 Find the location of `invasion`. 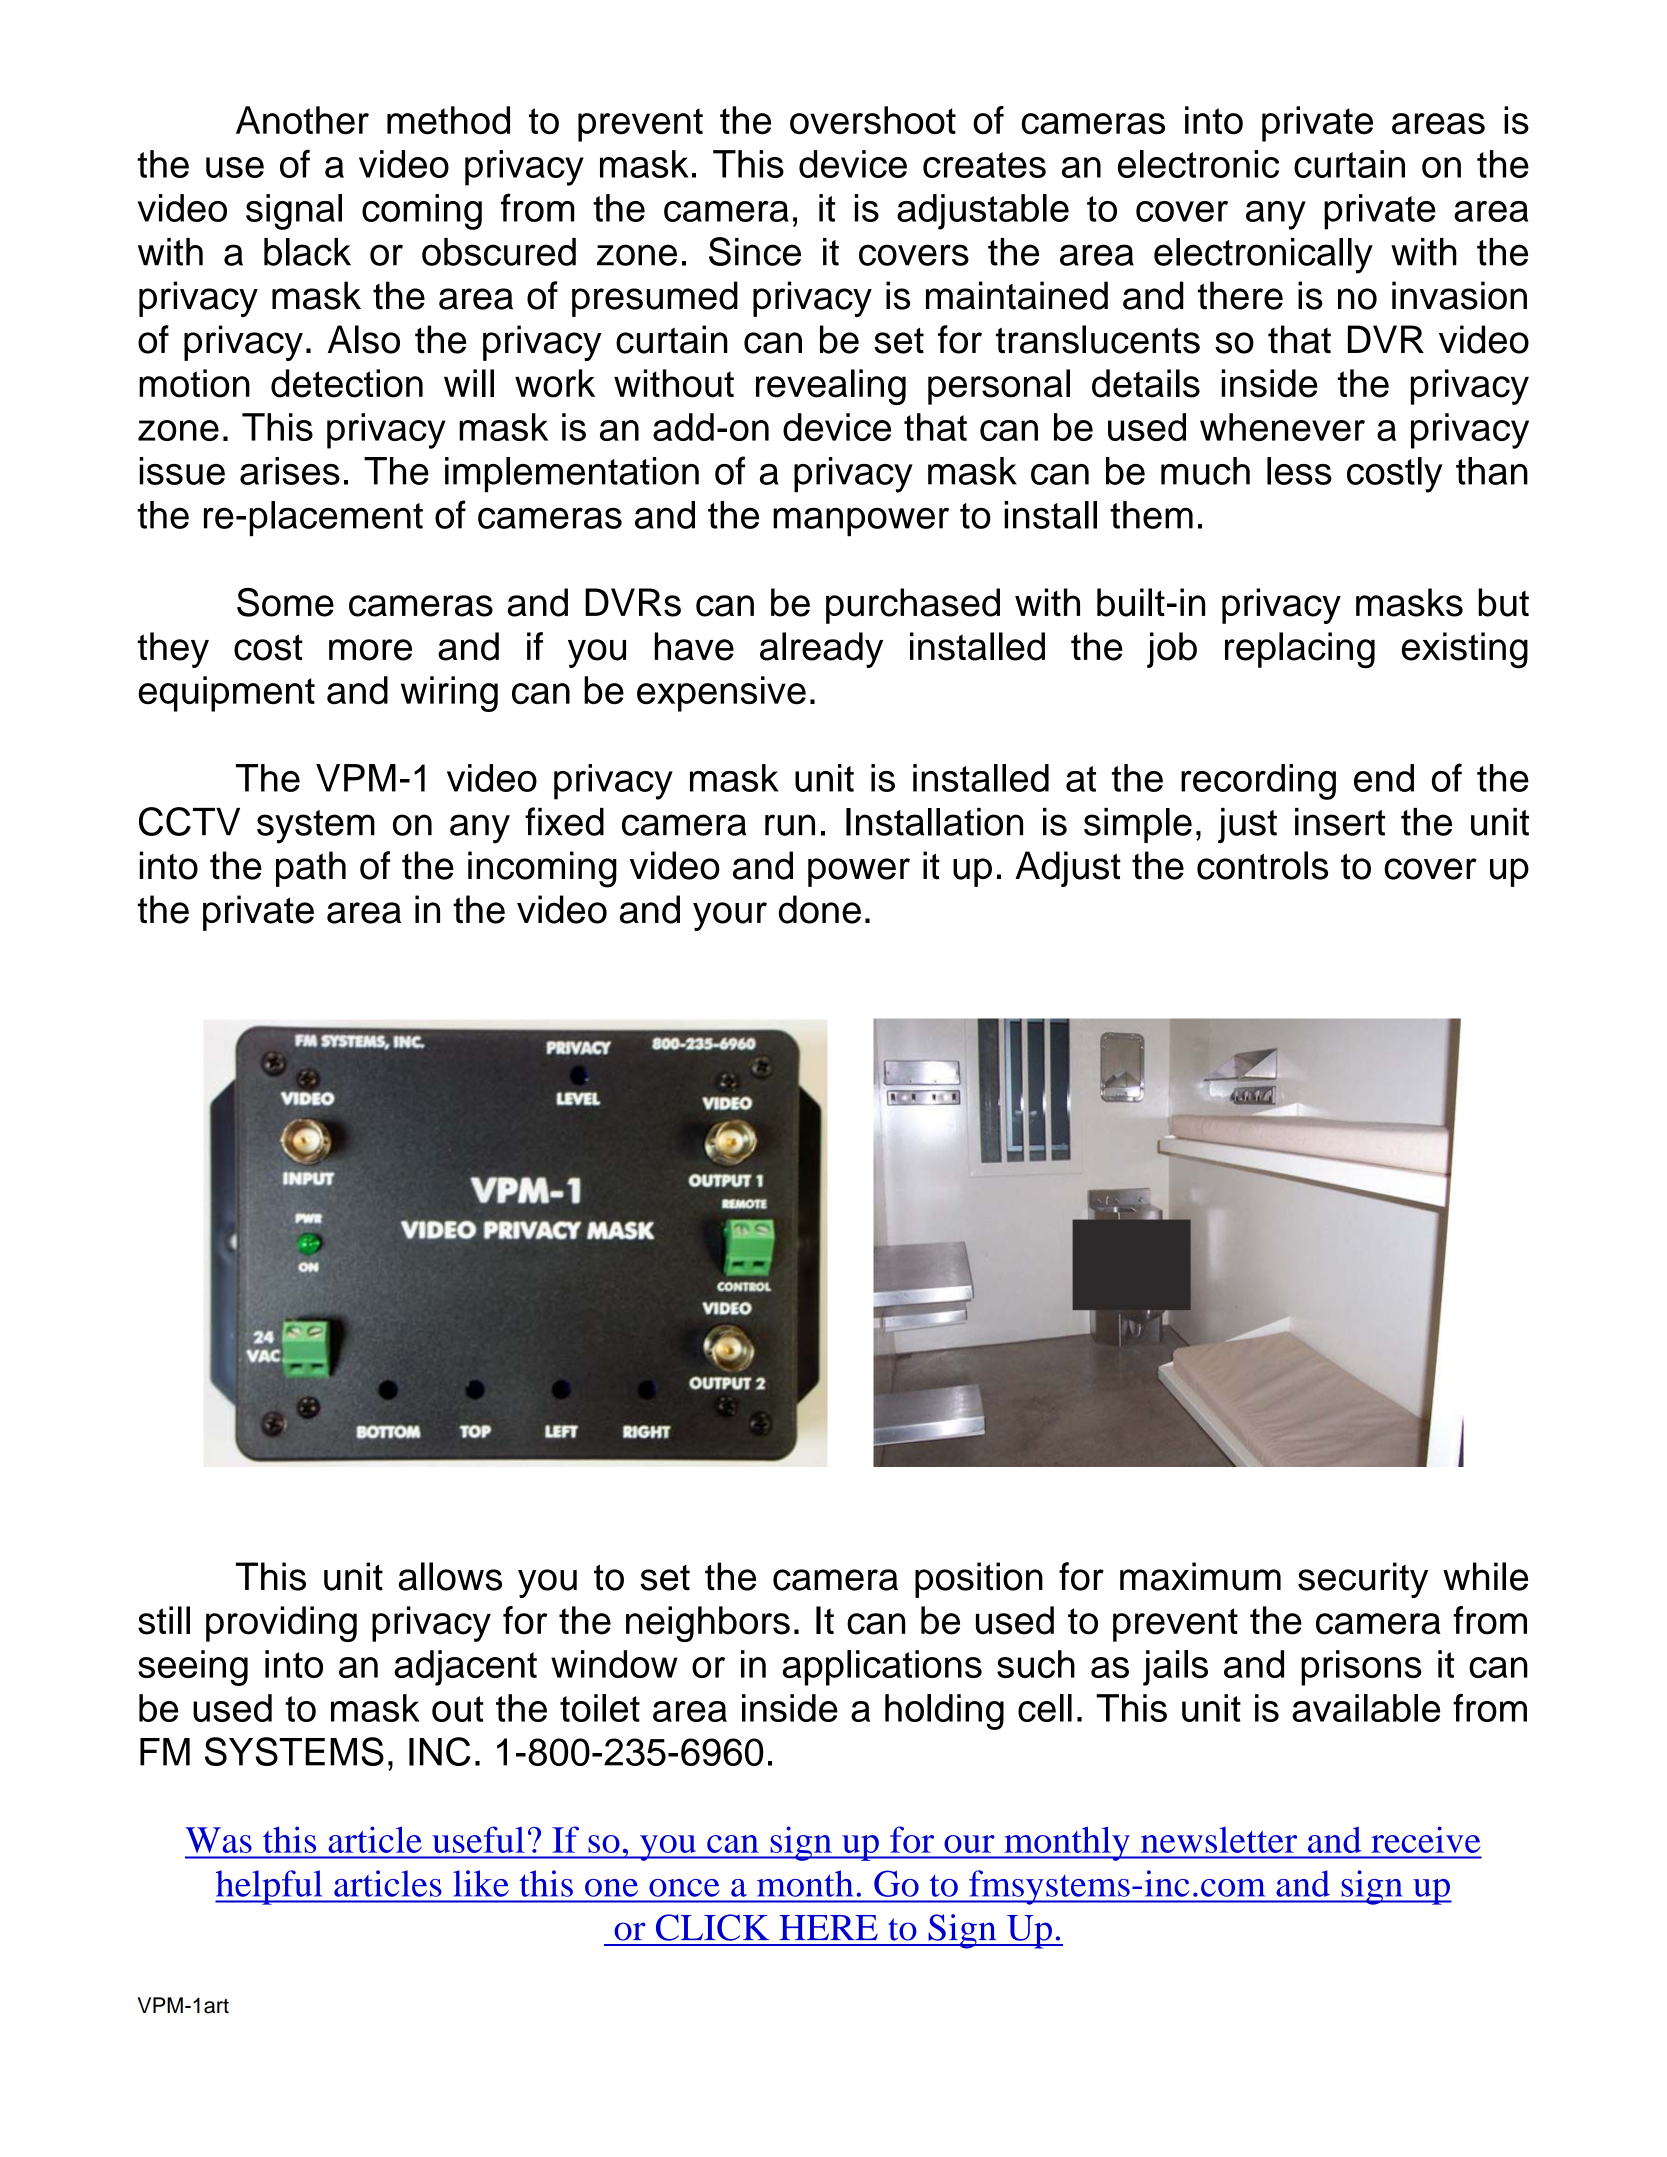

invasion is located at coordinates (1459, 295).
